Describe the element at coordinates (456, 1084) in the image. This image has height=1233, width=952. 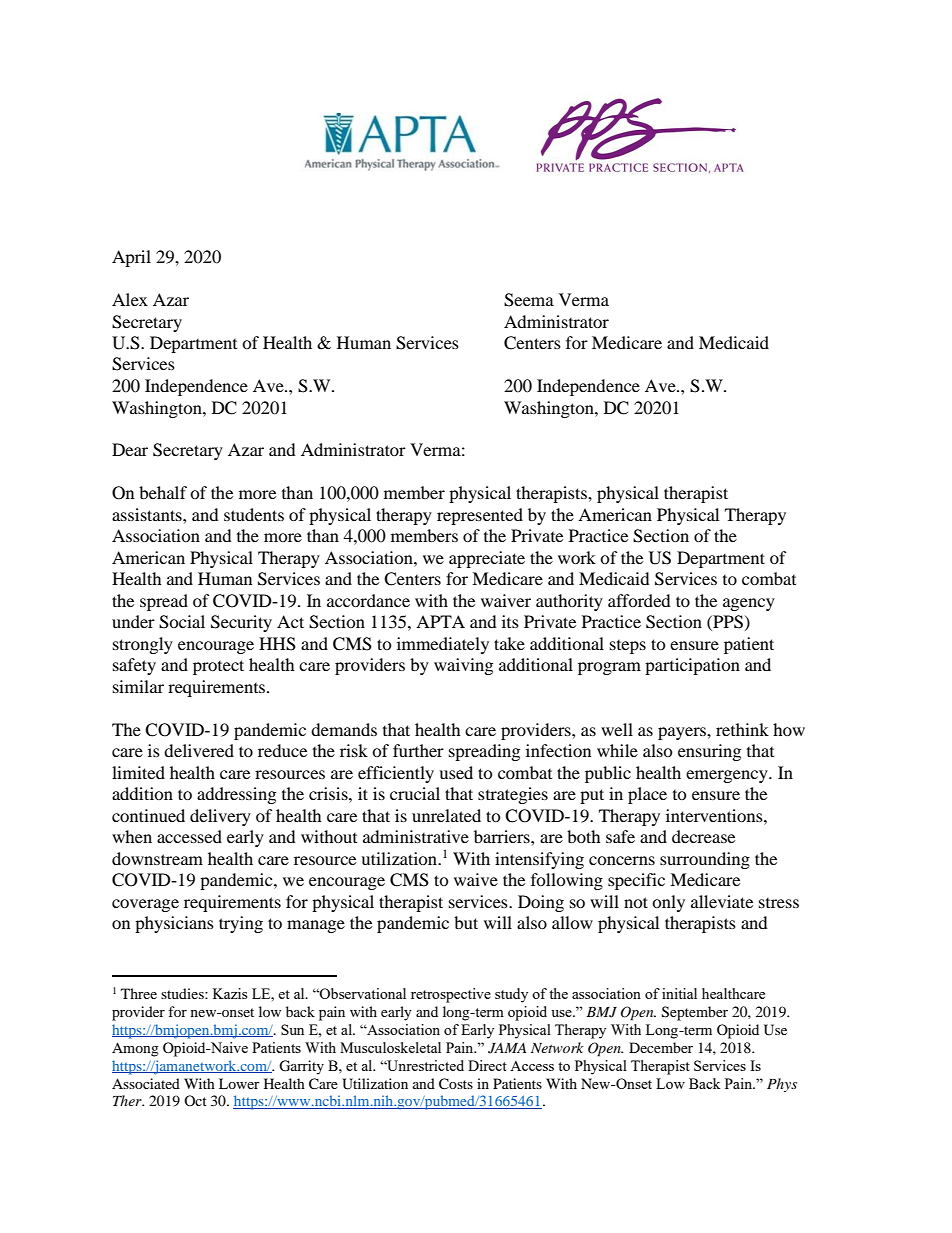
I see `Costs` at that location.
